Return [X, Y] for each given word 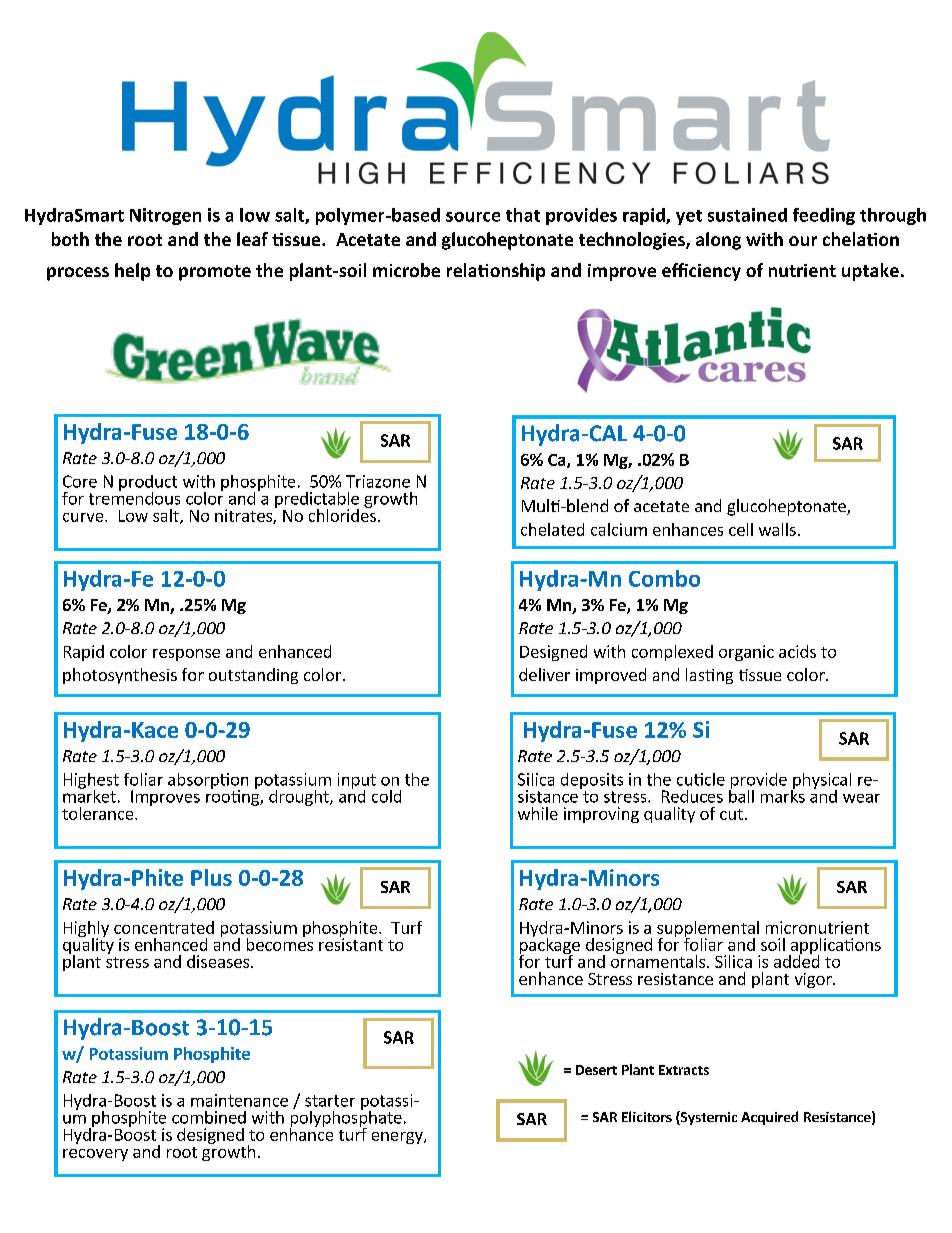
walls [777, 529]
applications [835, 947]
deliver [544, 674]
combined [209, 1117]
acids [797, 651]
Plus [211, 877]
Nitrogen [165, 216]
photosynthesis [120, 676]
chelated [552, 529]
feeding [824, 216]
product [148, 484]
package [550, 945]
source [473, 217]
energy [398, 1138]
